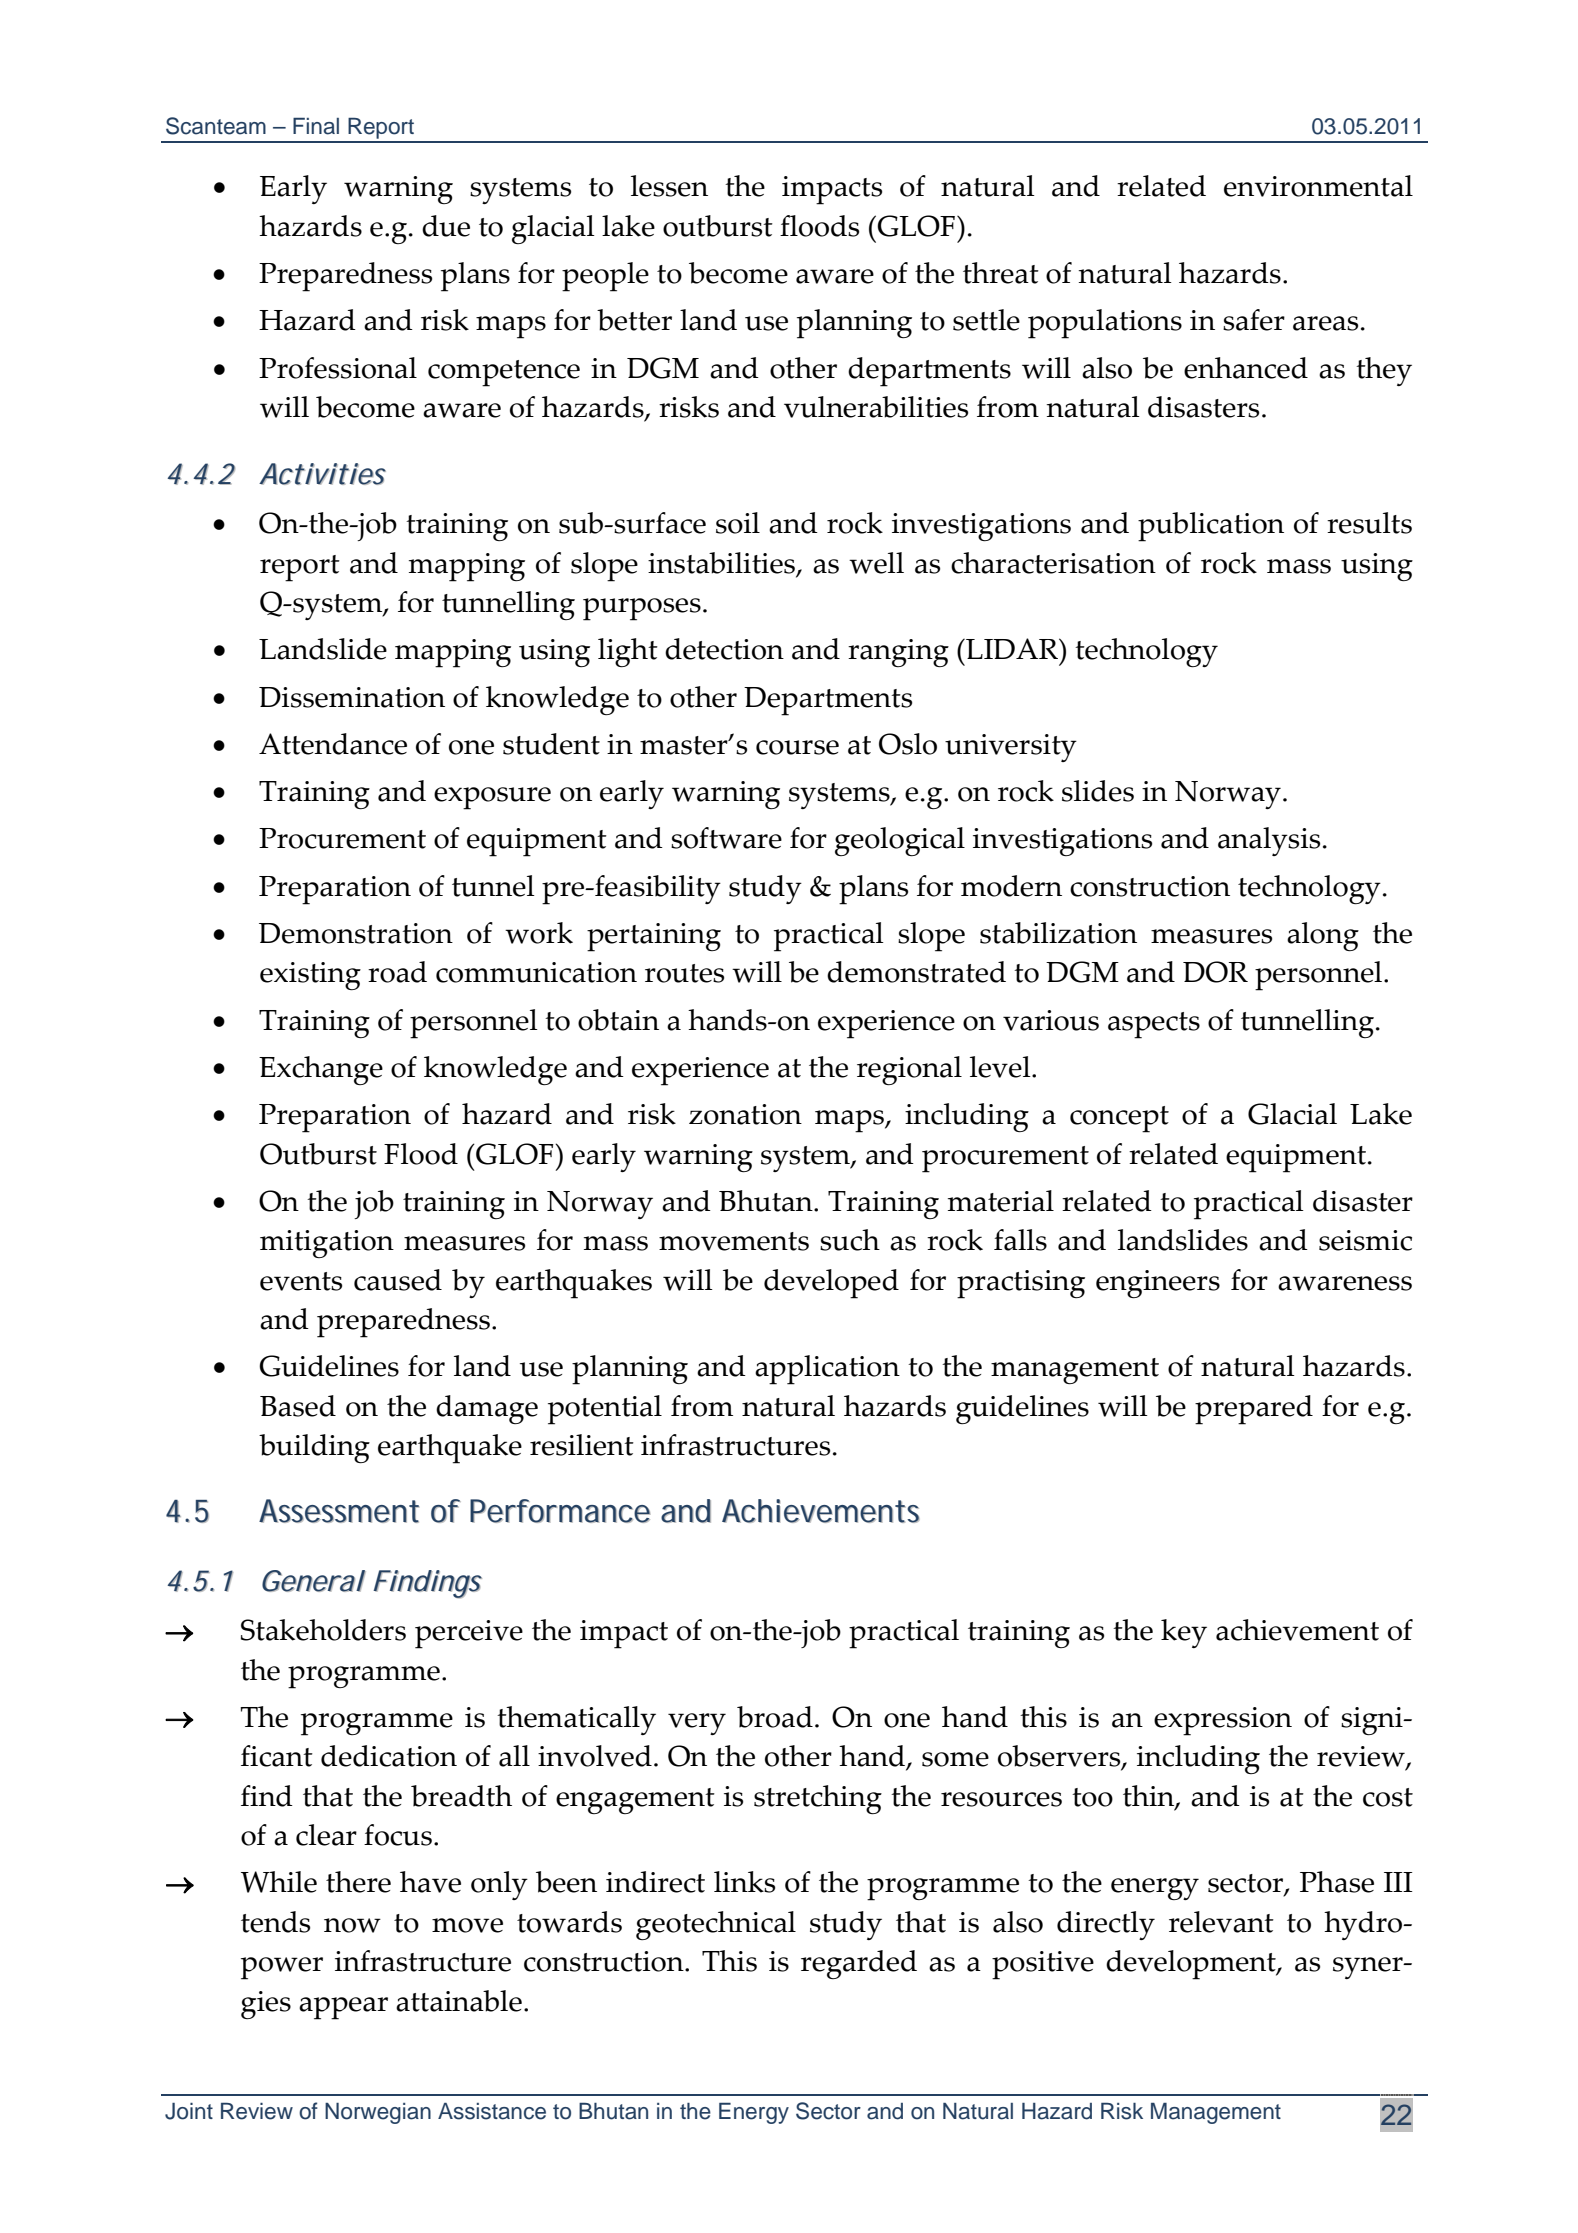  I want to click on appear, so click(343, 2008).
